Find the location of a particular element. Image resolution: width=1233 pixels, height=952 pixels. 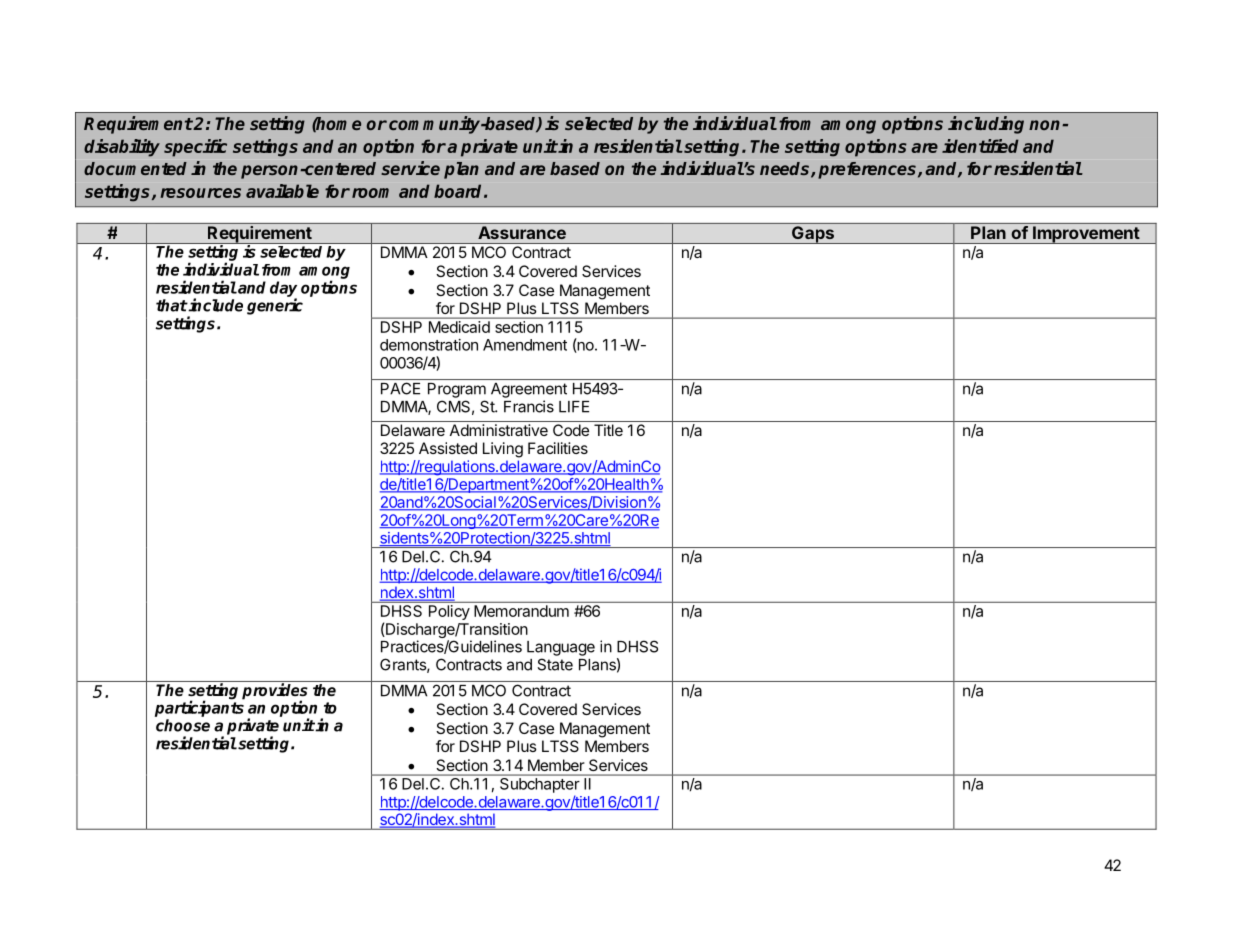

LIFE is located at coordinates (574, 407).
